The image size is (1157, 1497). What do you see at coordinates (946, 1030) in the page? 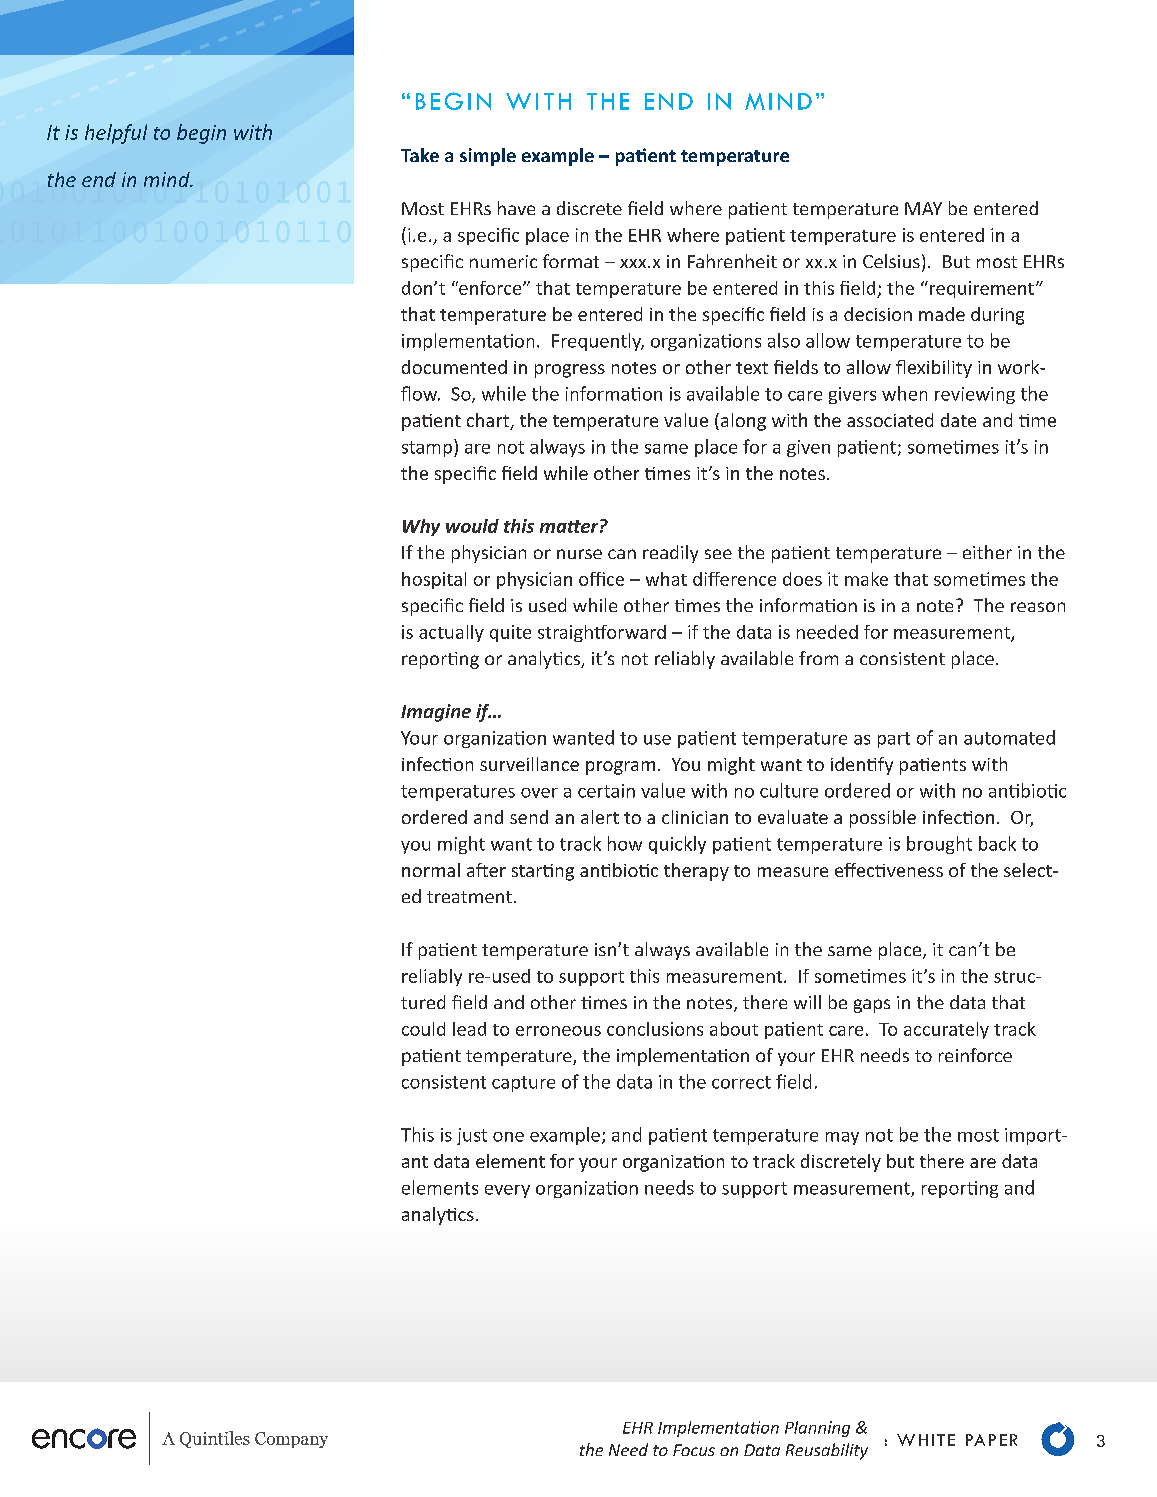
I see `accurately` at bounding box center [946, 1030].
